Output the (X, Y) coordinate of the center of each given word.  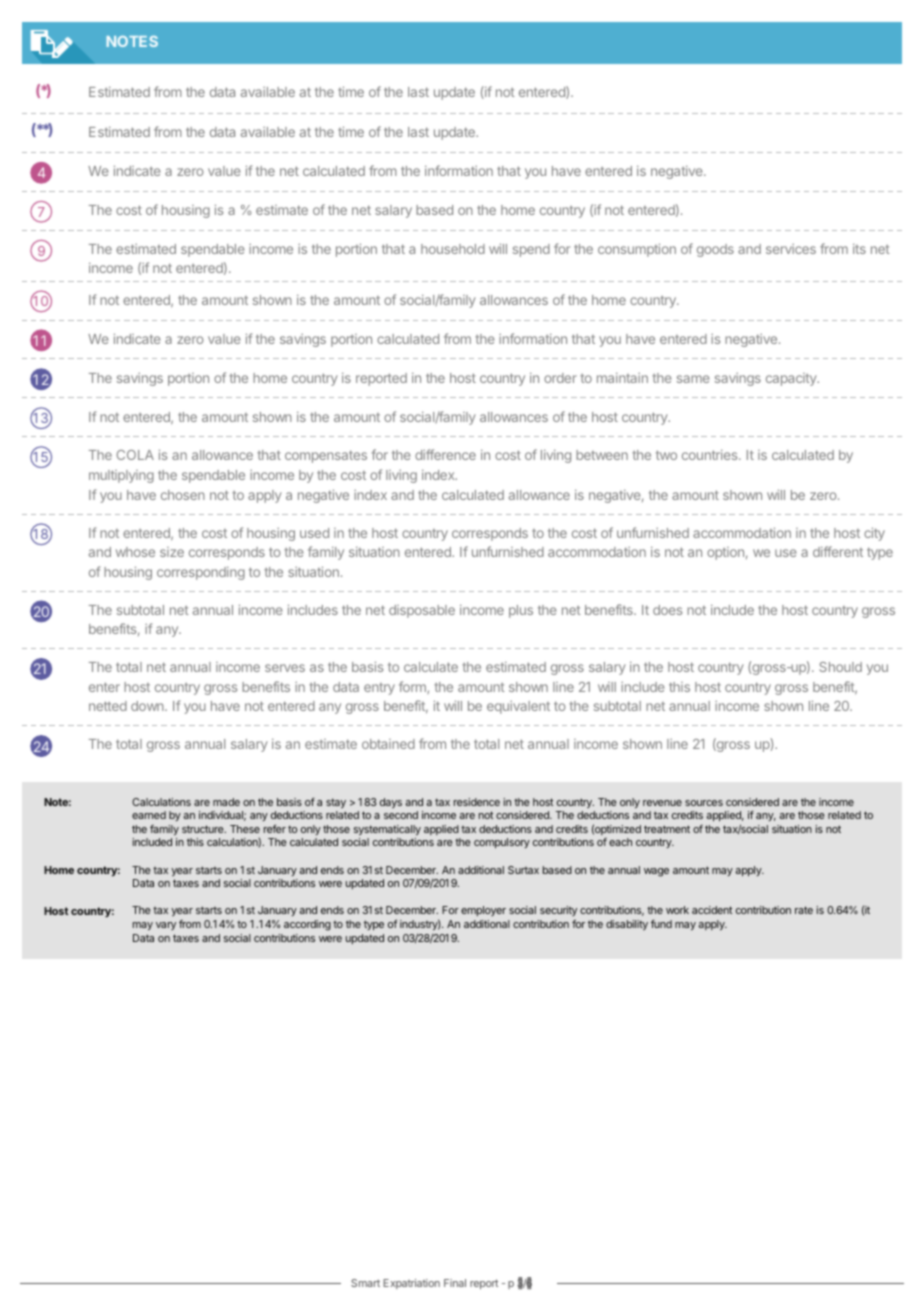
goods (715, 250)
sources (704, 803)
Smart (365, 1283)
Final (455, 1283)
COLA (135, 455)
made (226, 802)
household (453, 249)
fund (661, 924)
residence (477, 802)
